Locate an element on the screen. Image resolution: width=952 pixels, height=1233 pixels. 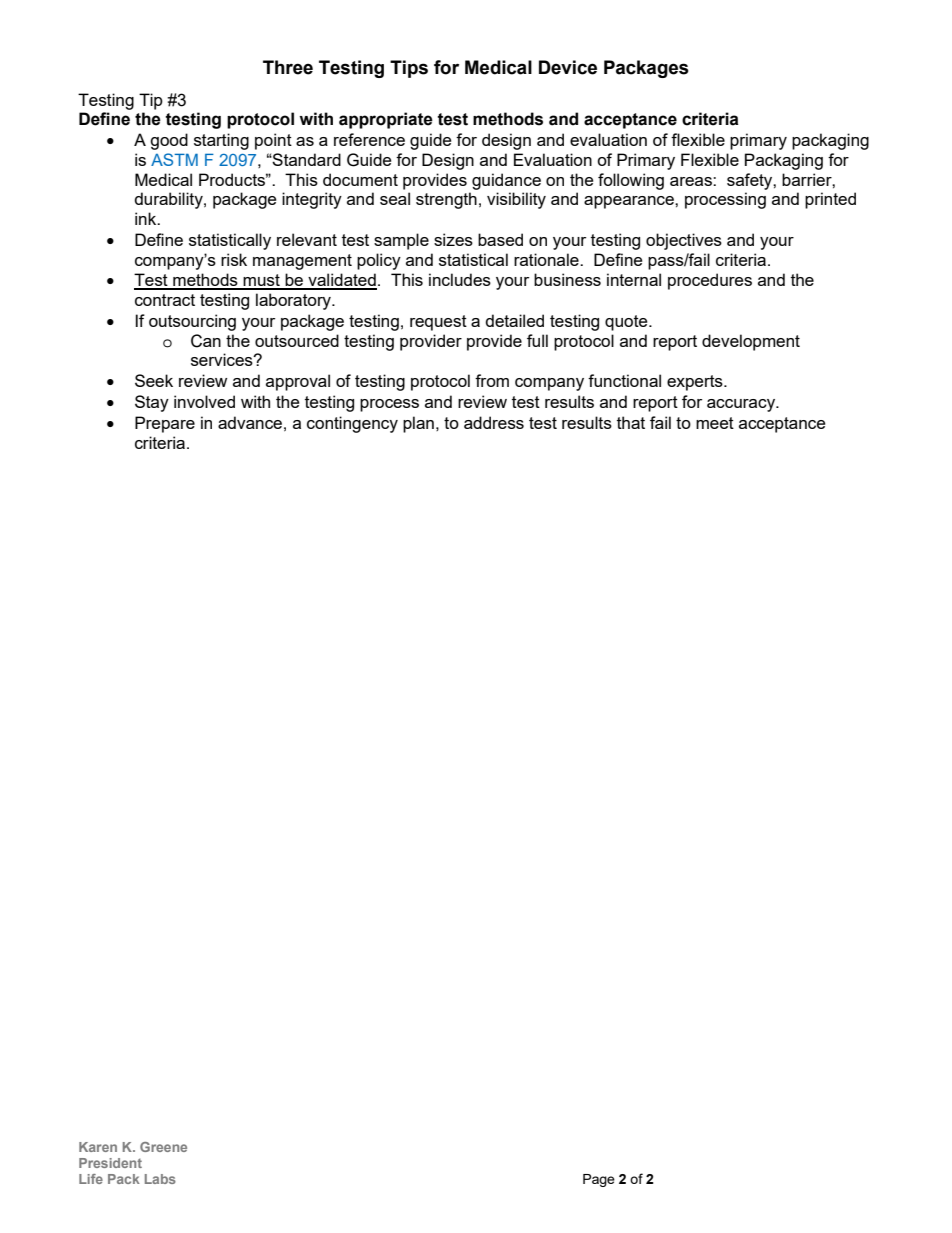
areas is located at coordinates (692, 181).
